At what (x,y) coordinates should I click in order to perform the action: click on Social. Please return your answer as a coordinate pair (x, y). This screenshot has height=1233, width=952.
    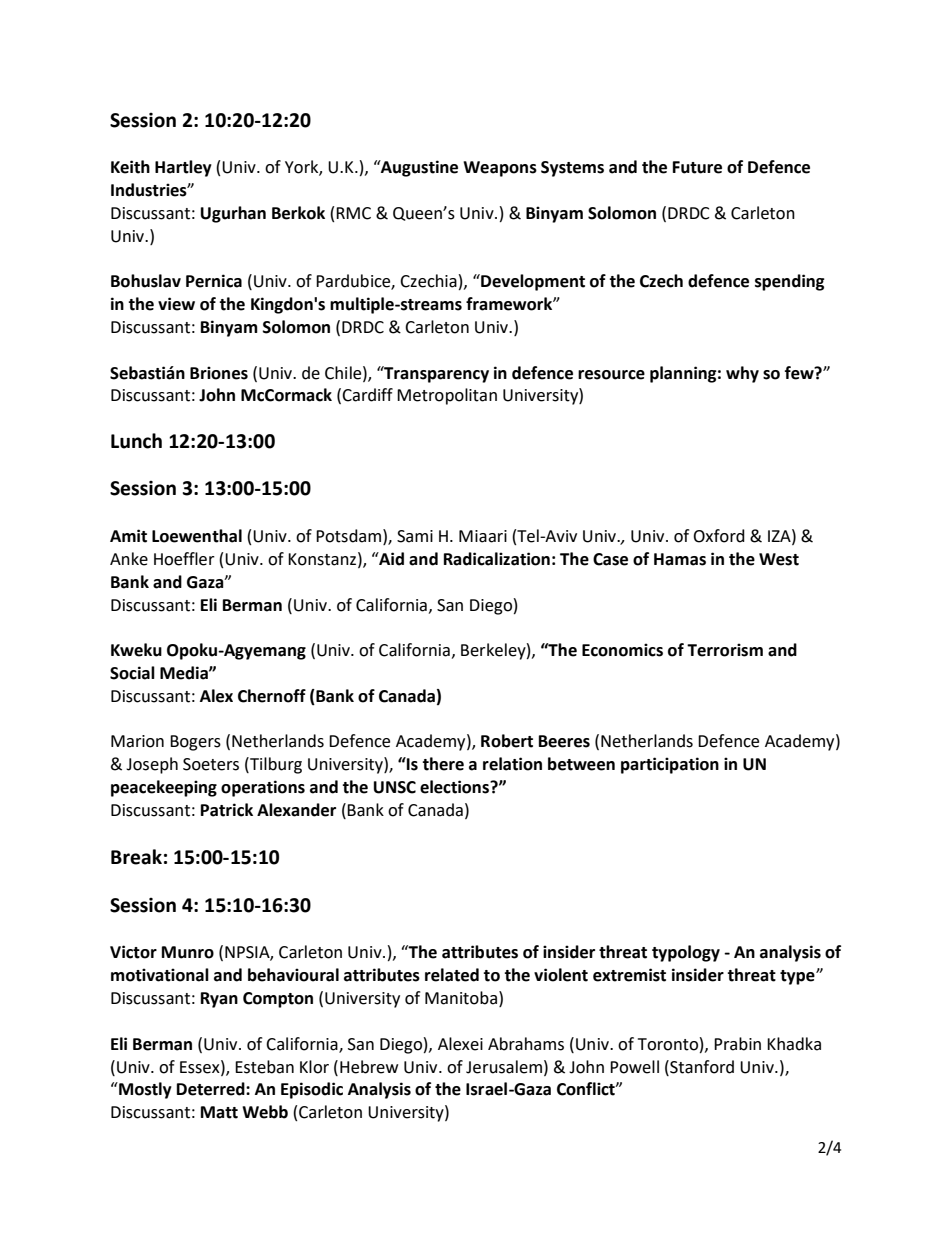
    Looking at the image, I should click on (132, 673).
